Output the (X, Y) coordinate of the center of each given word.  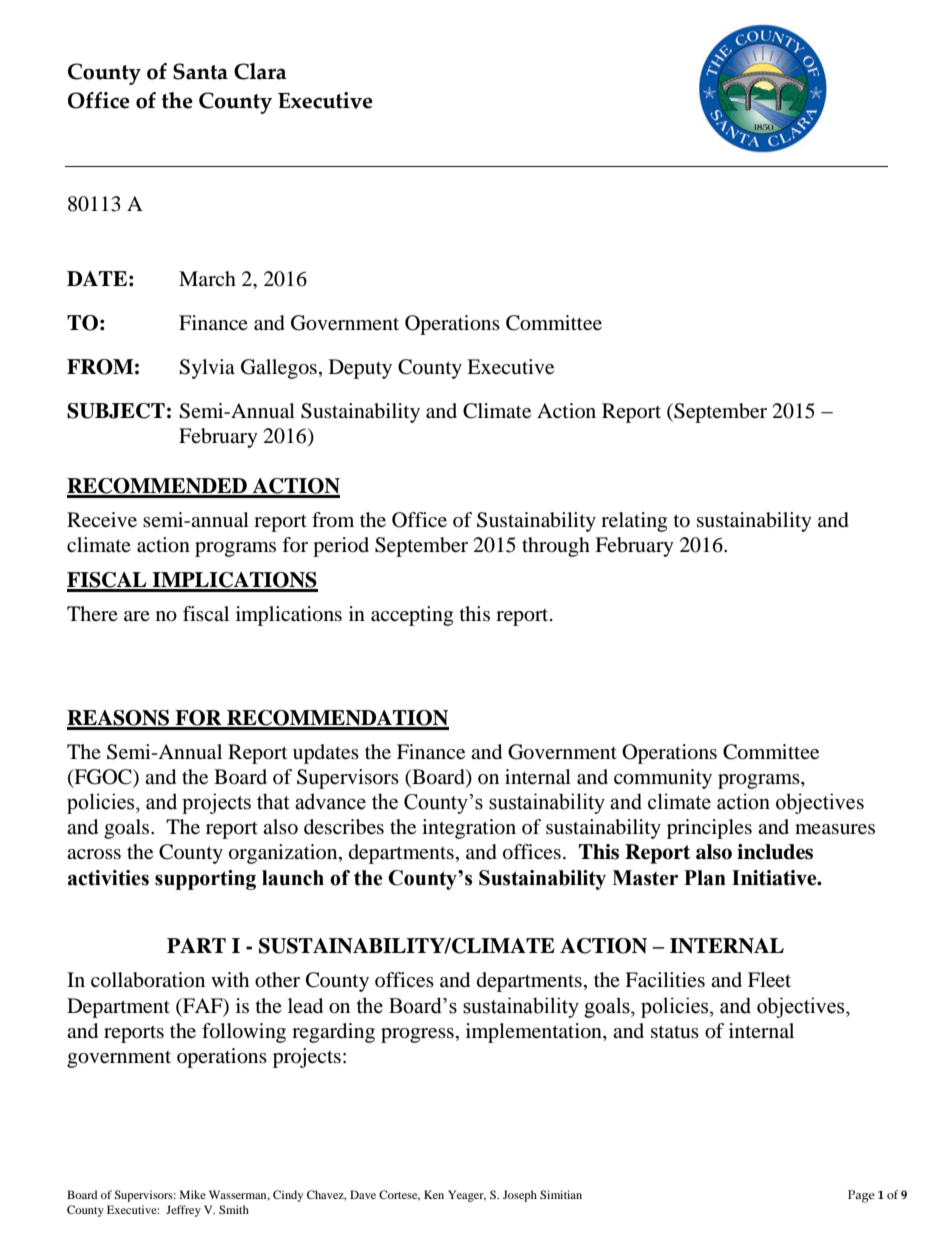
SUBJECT (116, 411)
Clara (260, 71)
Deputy (360, 369)
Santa (200, 71)
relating (634, 522)
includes (775, 852)
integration (469, 829)
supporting (205, 880)
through (556, 547)
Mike (193, 1194)
